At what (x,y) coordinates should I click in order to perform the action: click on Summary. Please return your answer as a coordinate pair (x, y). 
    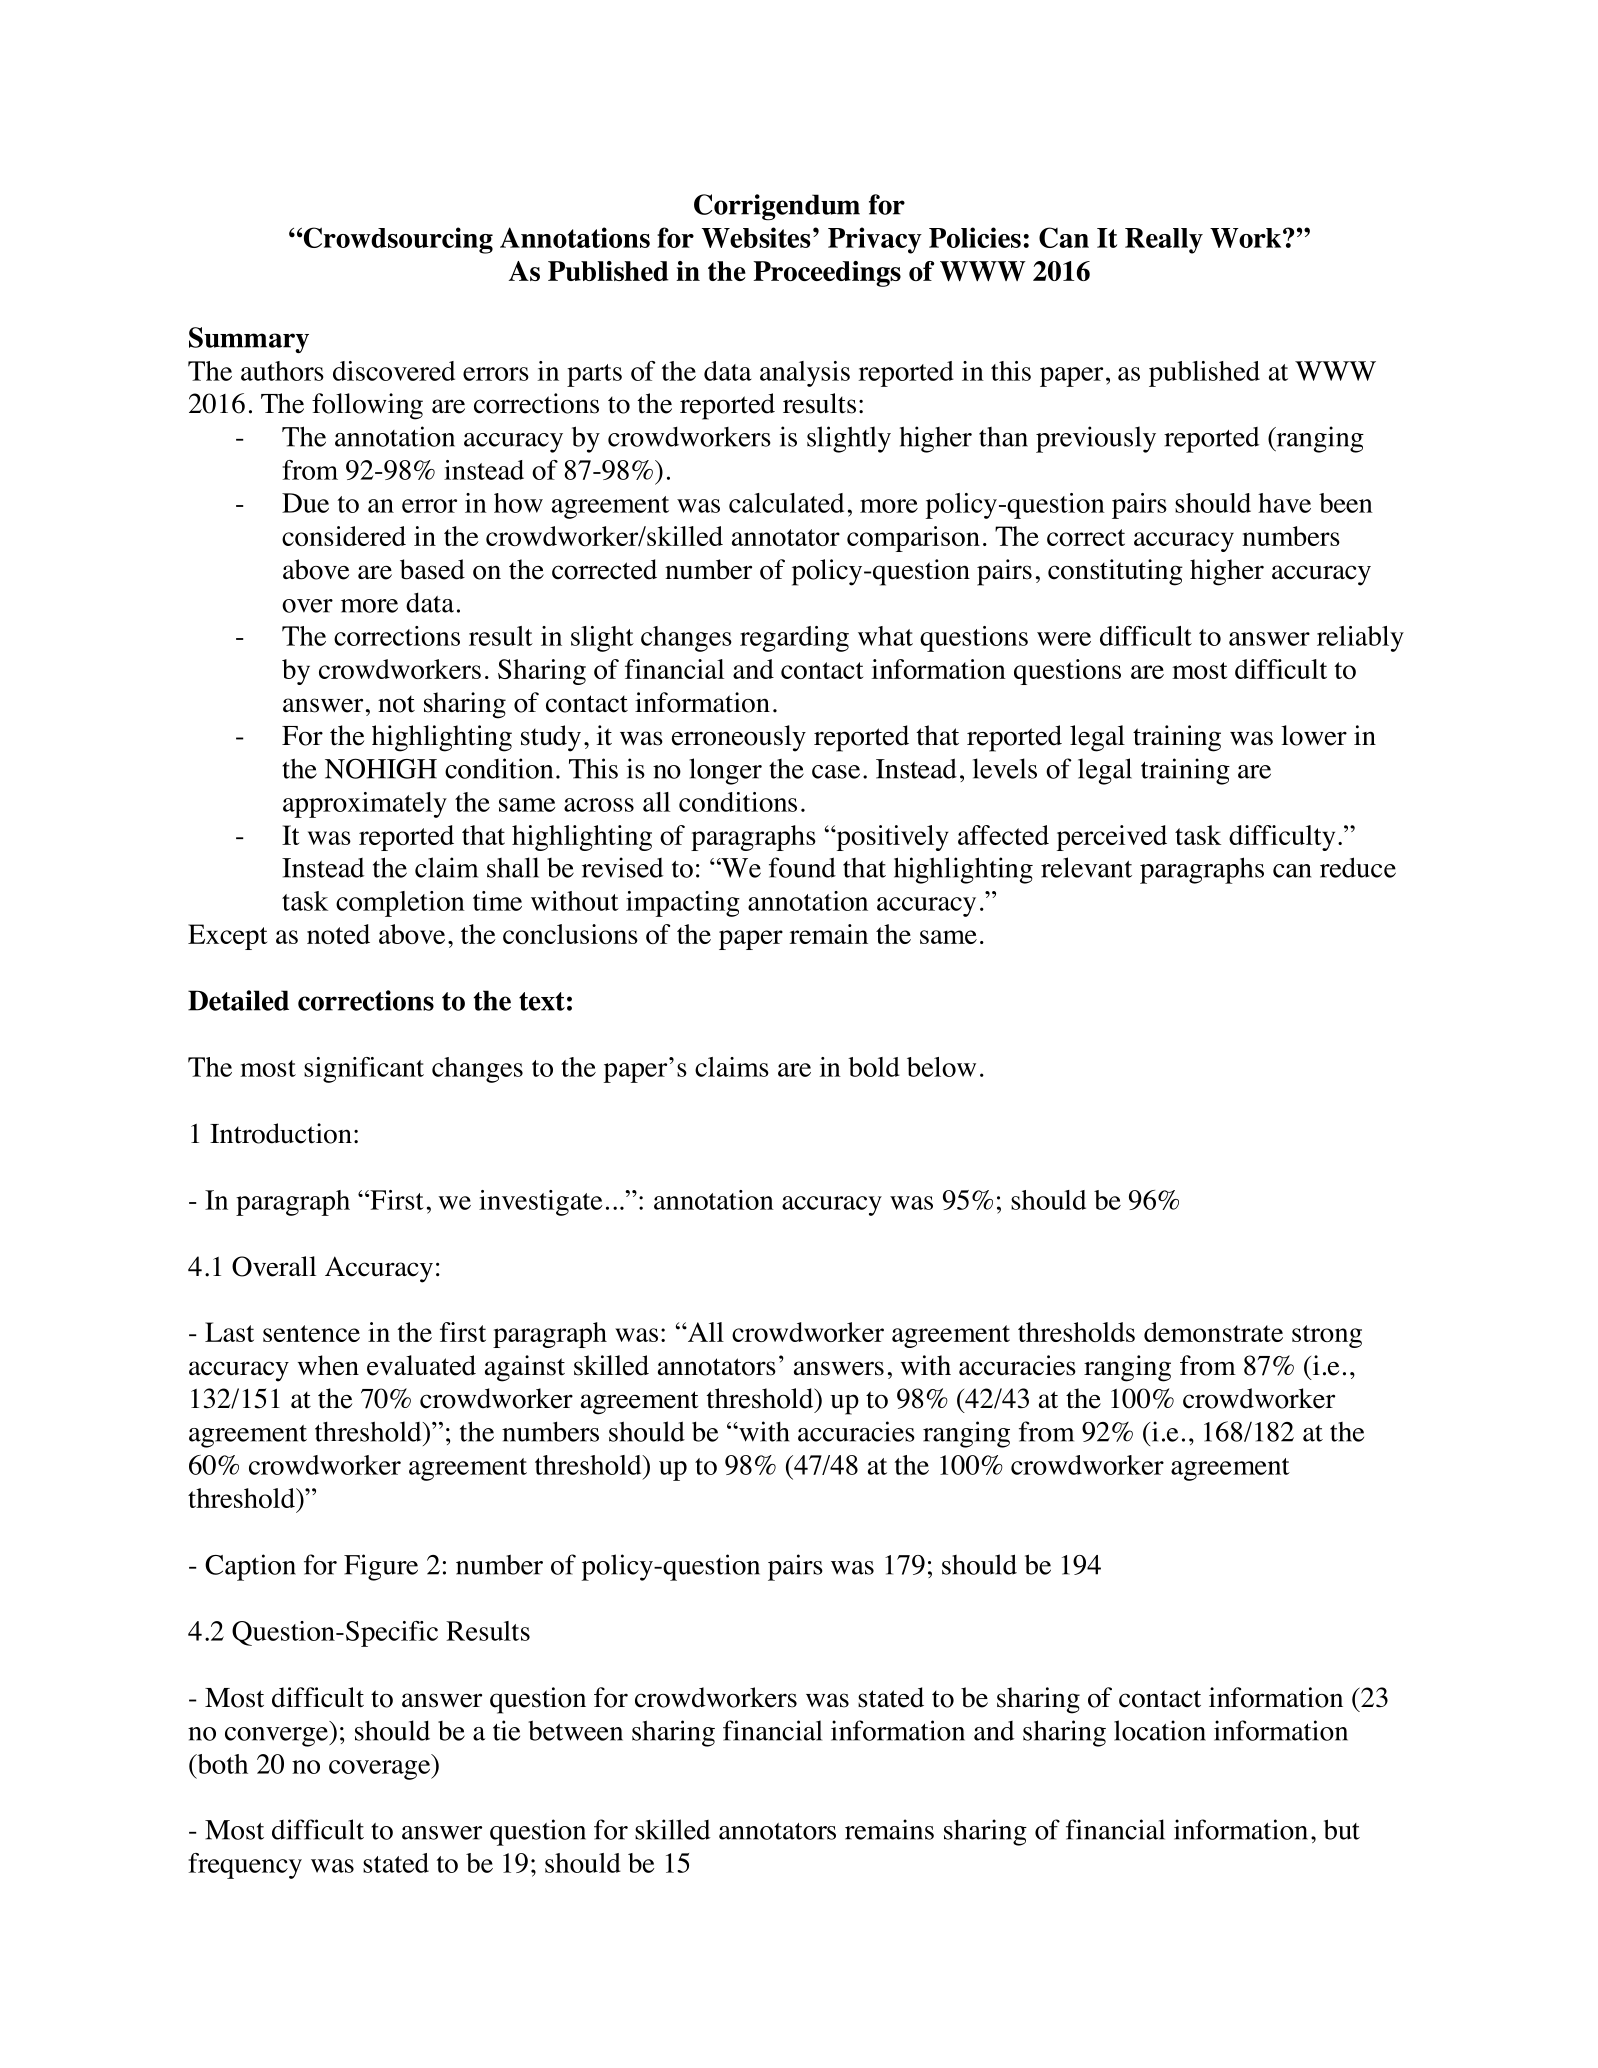
    Looking at the image, I should click on (249, 340).
